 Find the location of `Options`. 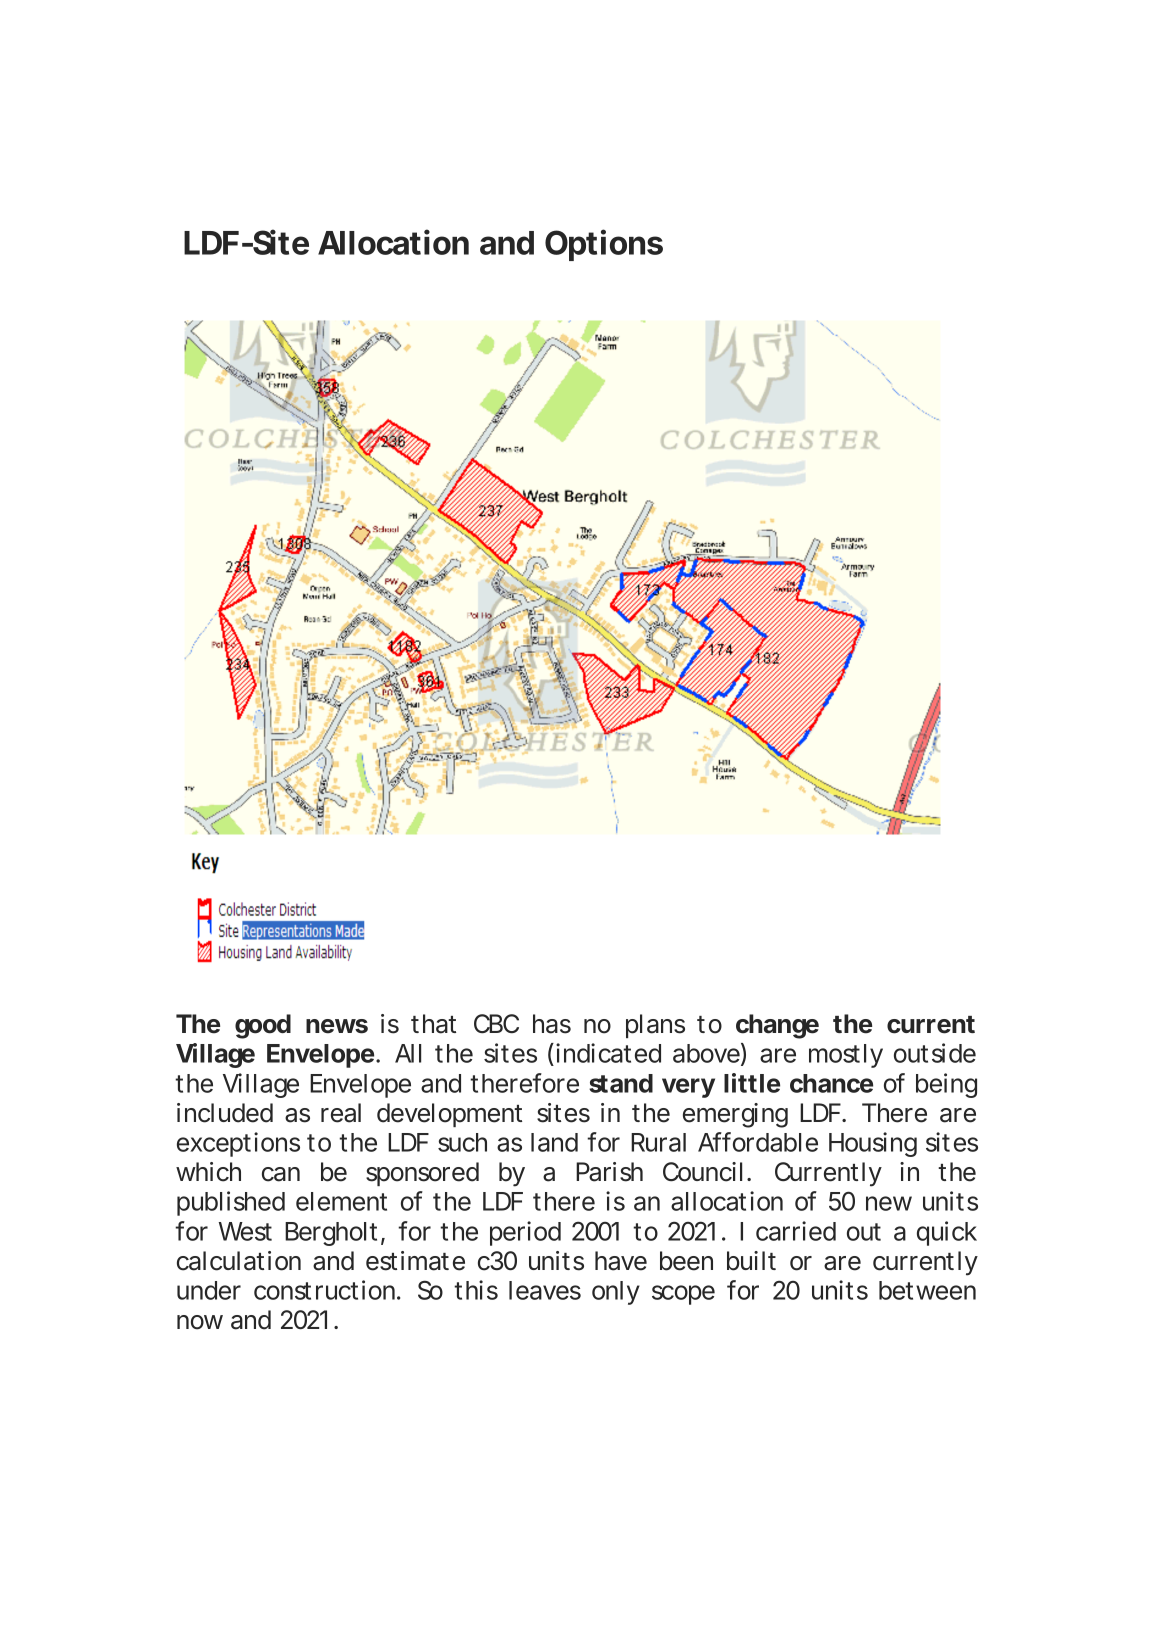

Options is located at coordinates (604, 245).
